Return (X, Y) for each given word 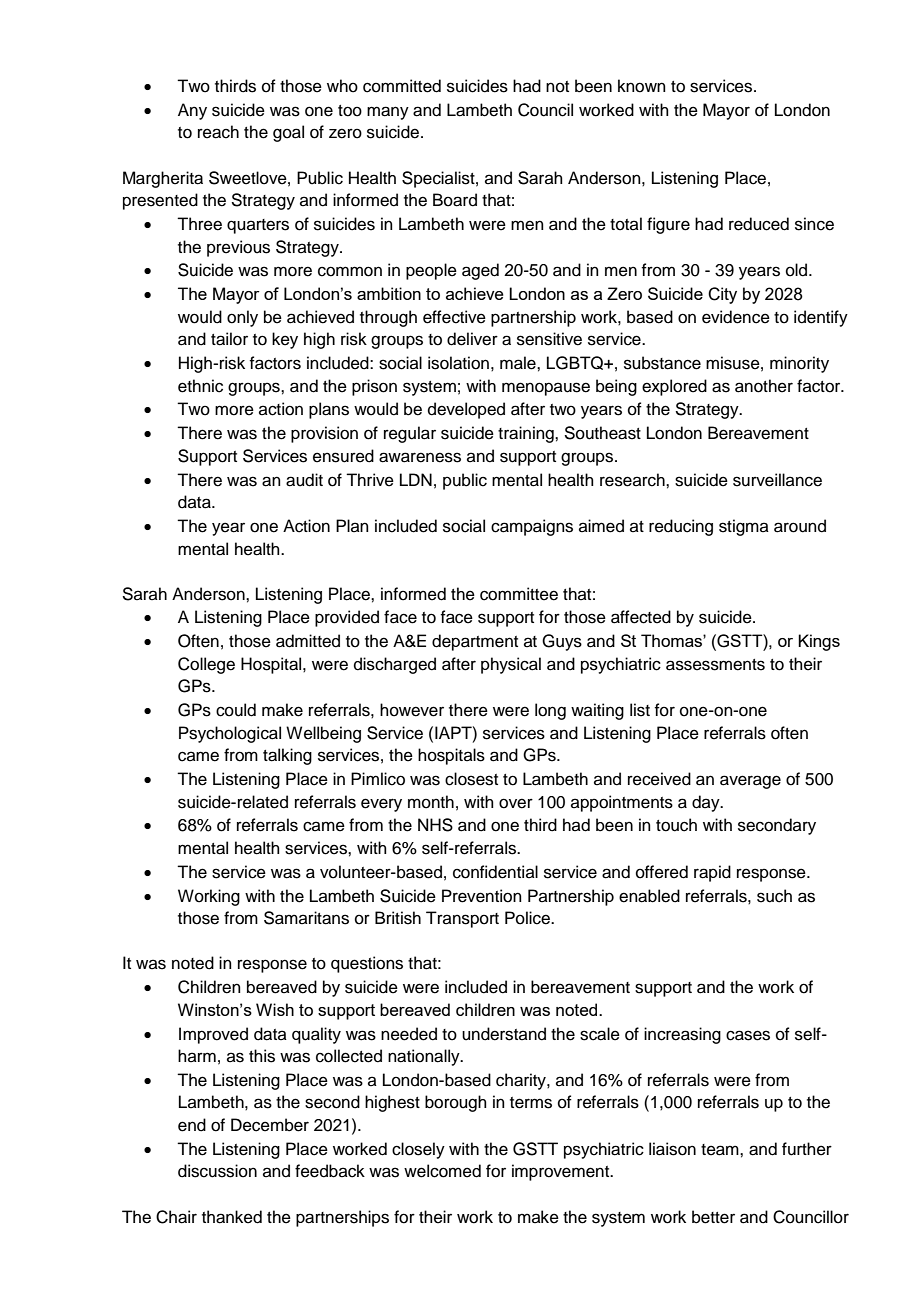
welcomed (442, 1171)
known (642, 86)
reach (218, 132)
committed (402, 86)
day (707, 803)
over (516, 803)
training (527, 434)
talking (287, 756)
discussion (217, 1171)
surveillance (777, 480)
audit (304, 480)
